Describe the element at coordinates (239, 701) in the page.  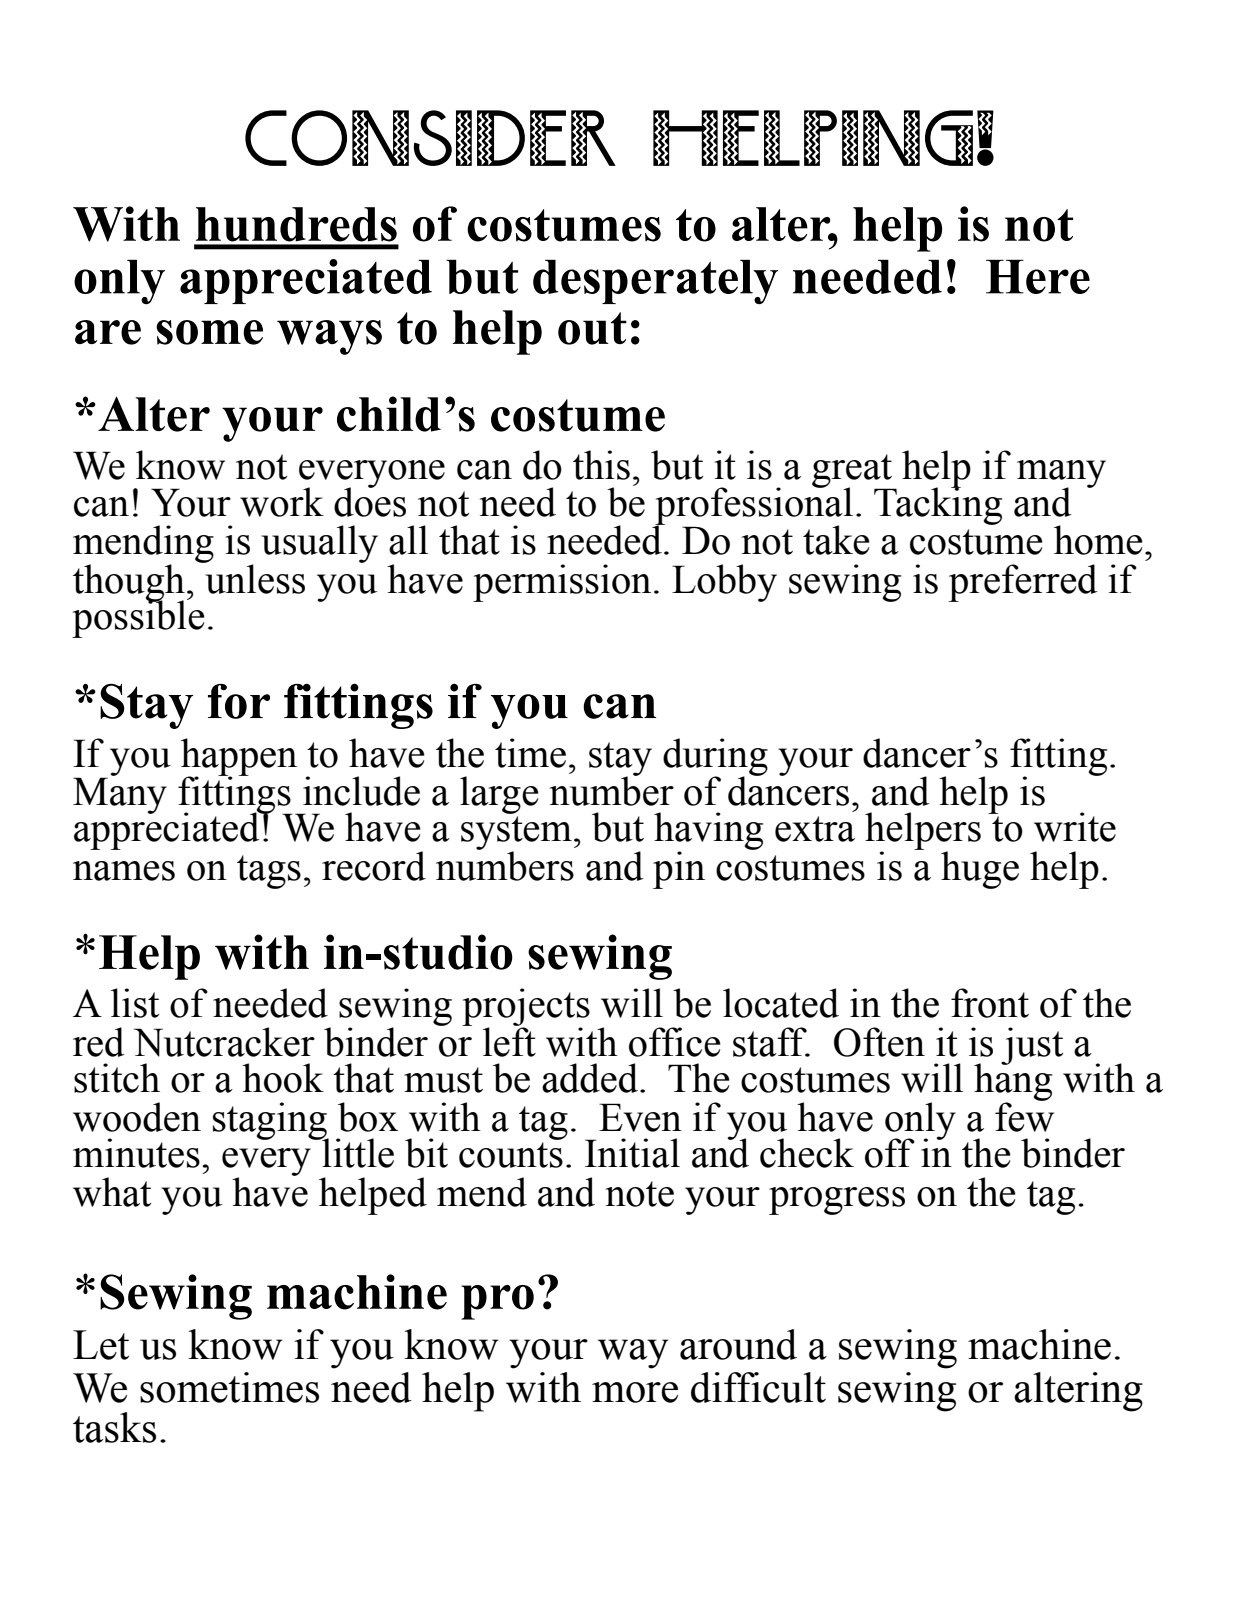
I see `for` at that location.
